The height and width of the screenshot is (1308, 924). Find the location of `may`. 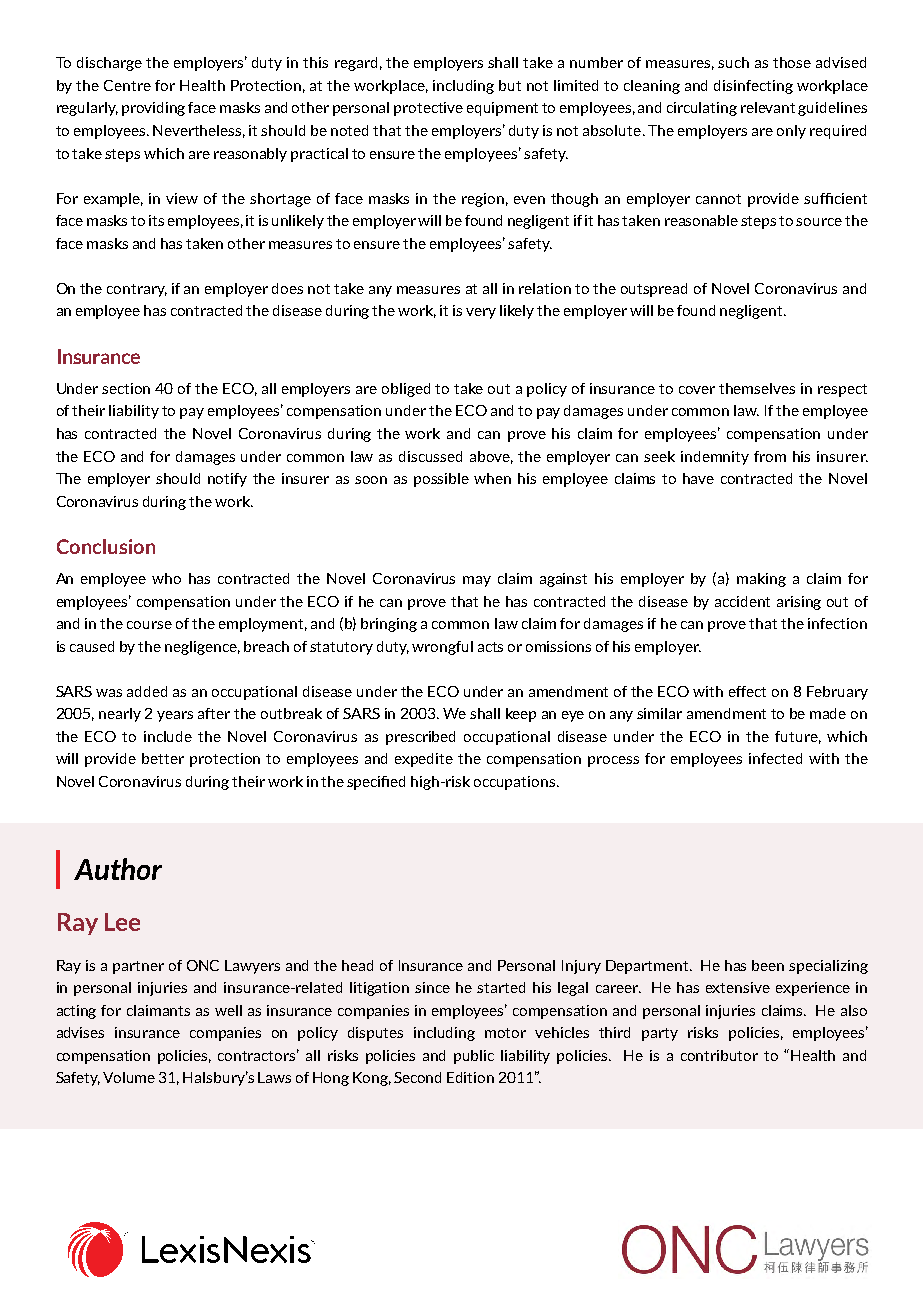

may is located at coordinates (477, 581).
